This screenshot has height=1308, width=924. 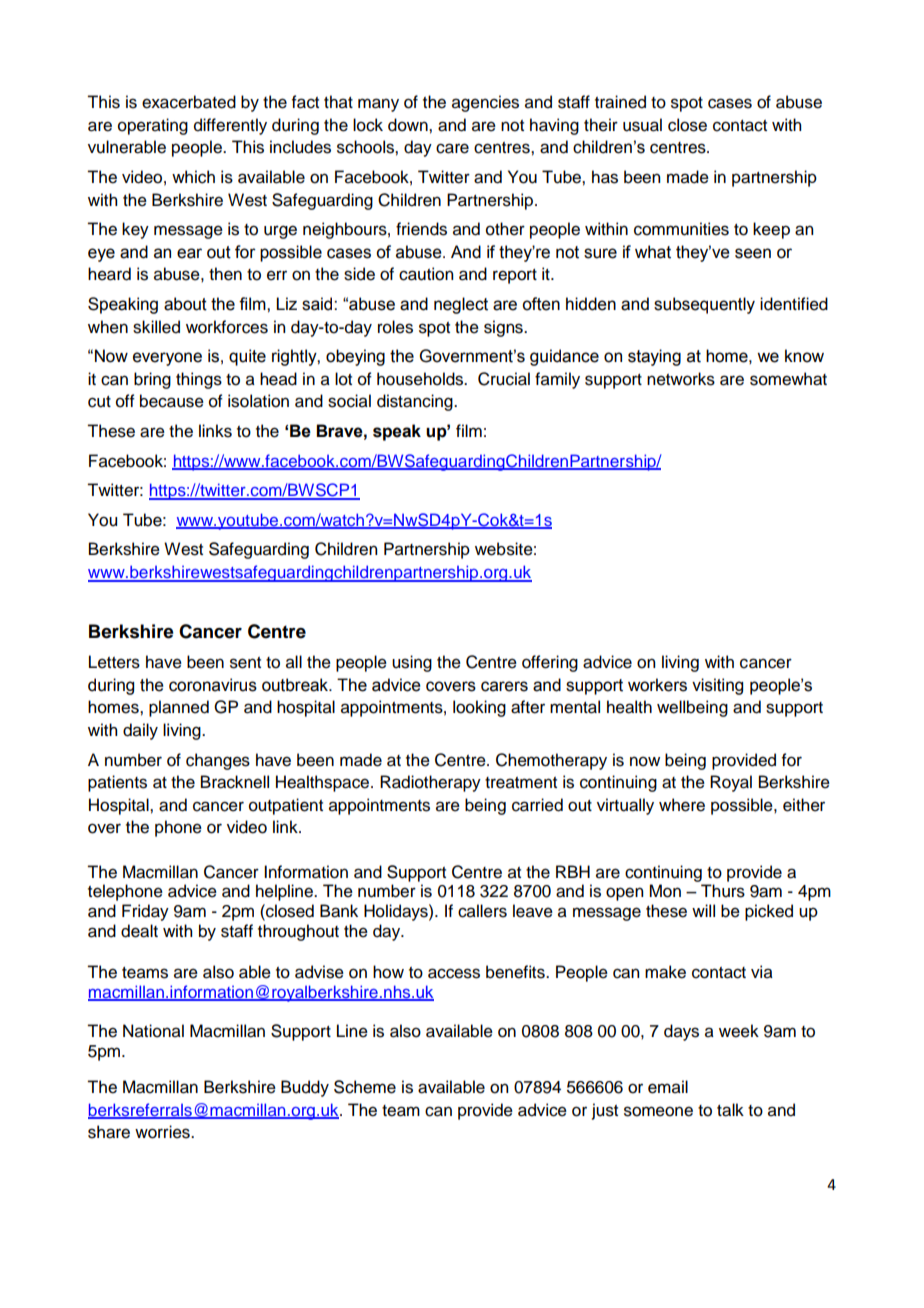 I want to click on operating, so click(x=153, y=126).
